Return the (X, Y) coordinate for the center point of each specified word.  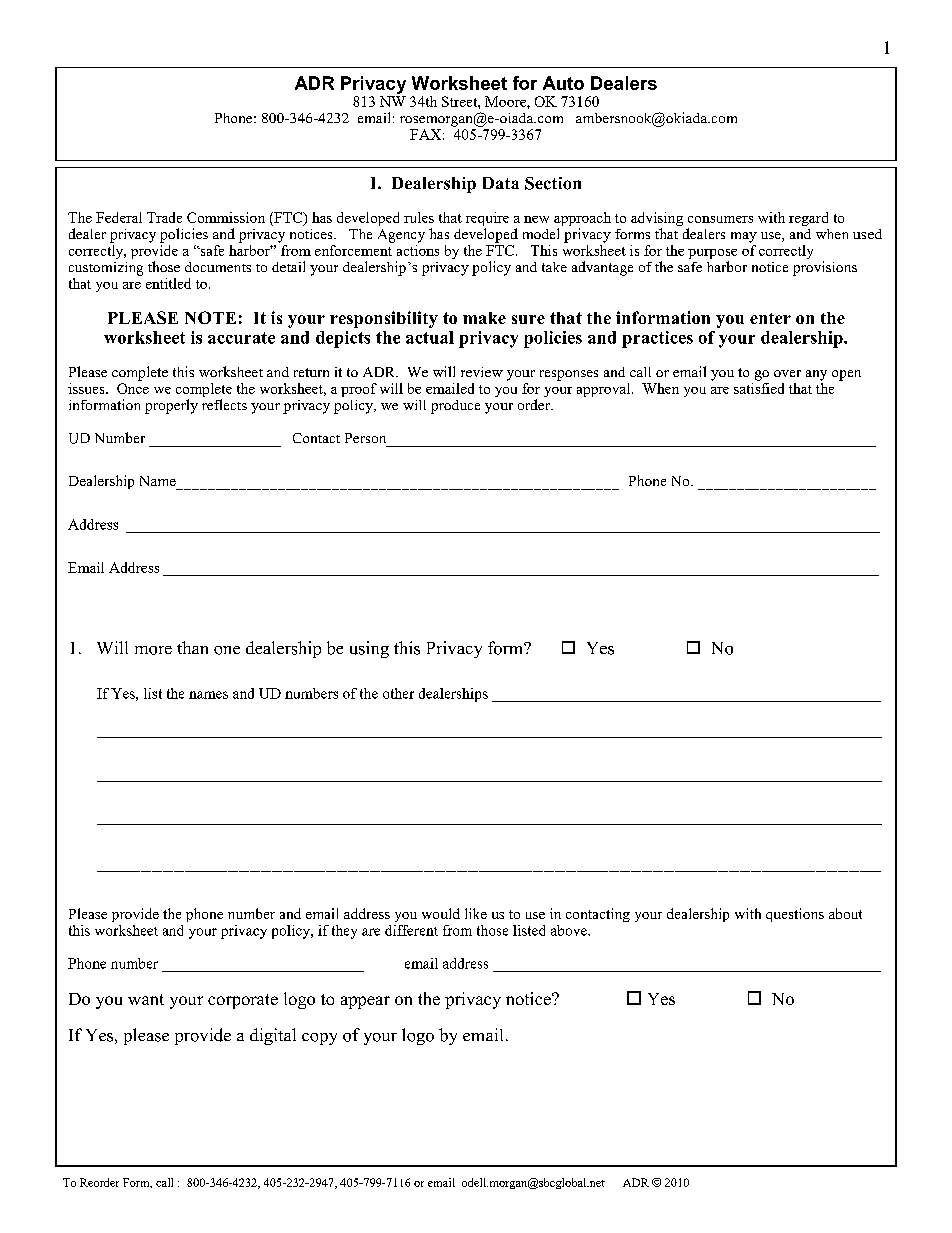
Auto (563, 83)
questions (795, 915)
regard (808, 219)
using (369, 649)
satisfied (759, 387)
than (192, 647)
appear (365, 1002)
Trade (164, 217)
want (146, 999)
